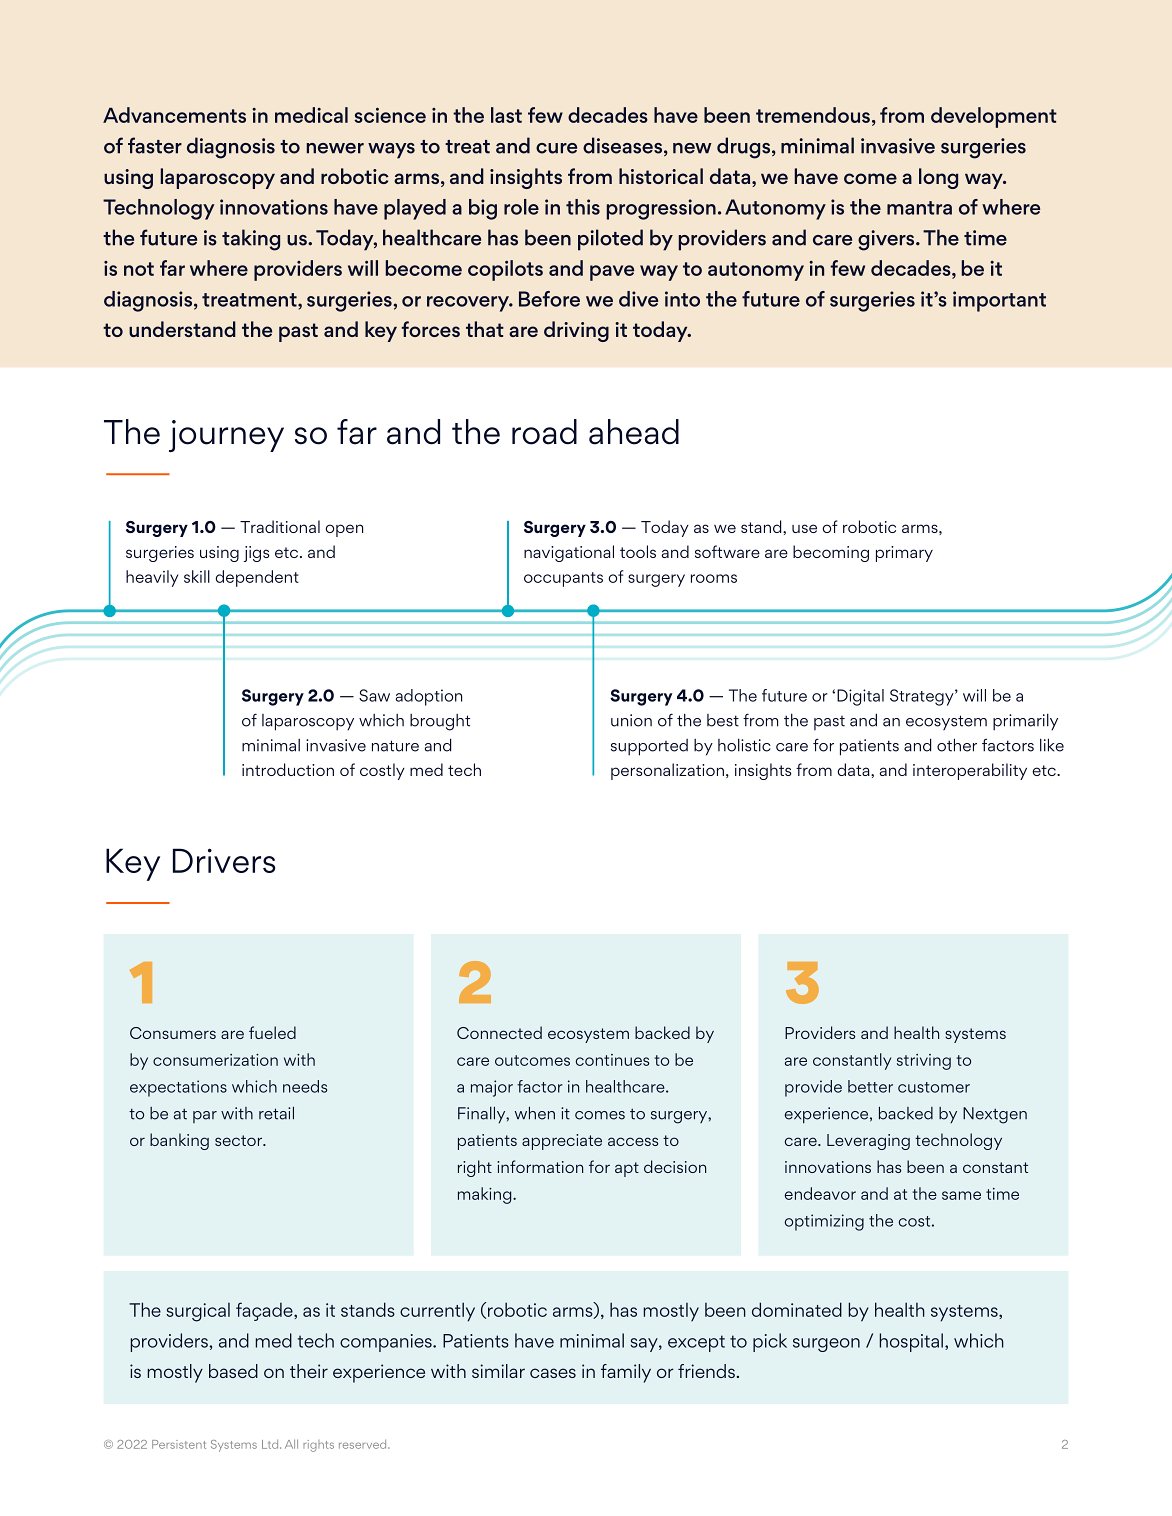 This document has width=1172, height=1516. I want to click on medical, so click(311, 115).
